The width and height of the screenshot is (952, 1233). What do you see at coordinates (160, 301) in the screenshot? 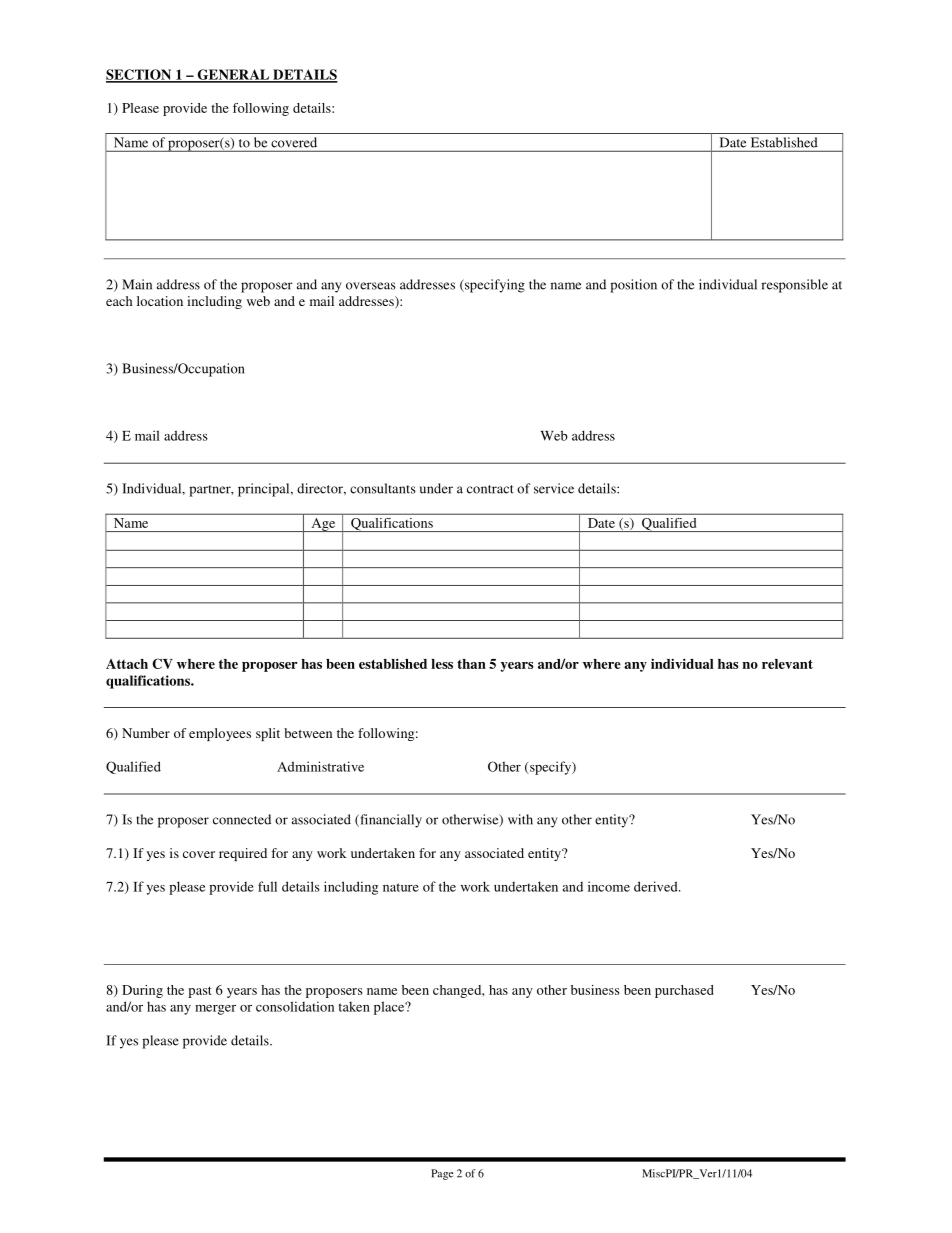
I see `location` at bounding box center [160, 301].
